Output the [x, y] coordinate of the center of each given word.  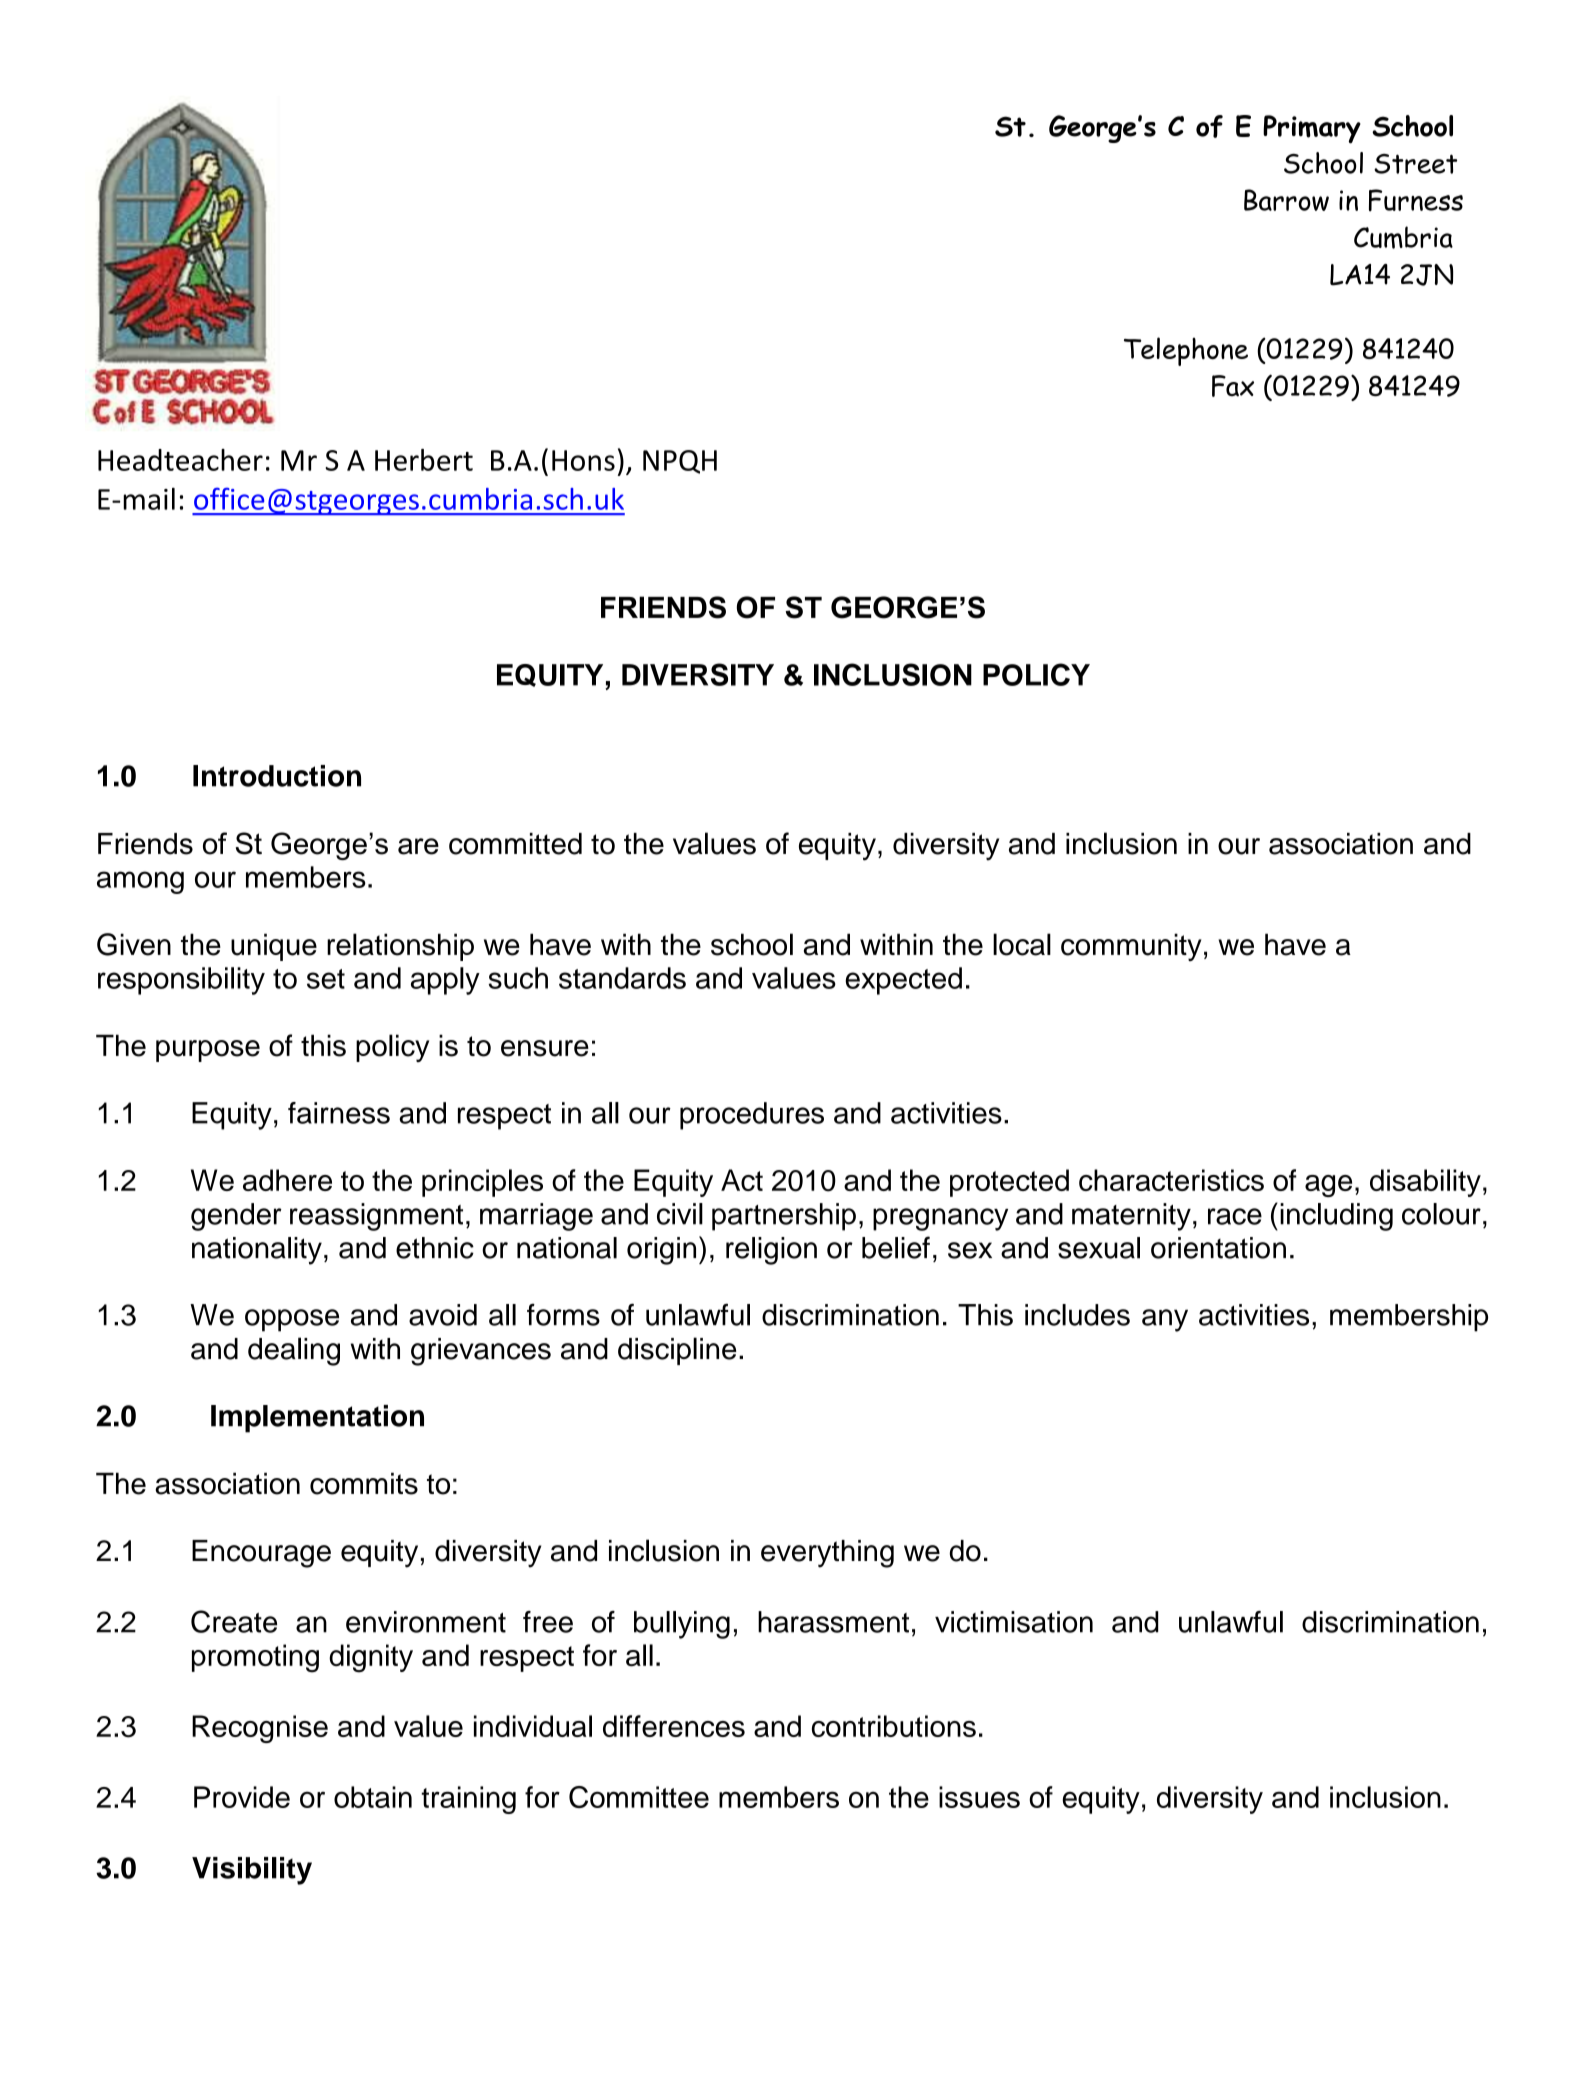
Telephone [1186, 351]
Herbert [424, 460]
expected [903, 981]
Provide [242, 1797]
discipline [677, 1351]
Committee [639, 1797]
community [1131, 947]
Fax [1233, 386]
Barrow [1286, 200]
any [1165, 1320]
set [326, 979]
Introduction [277, 776]
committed [515, 844]
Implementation [317, 1419]
